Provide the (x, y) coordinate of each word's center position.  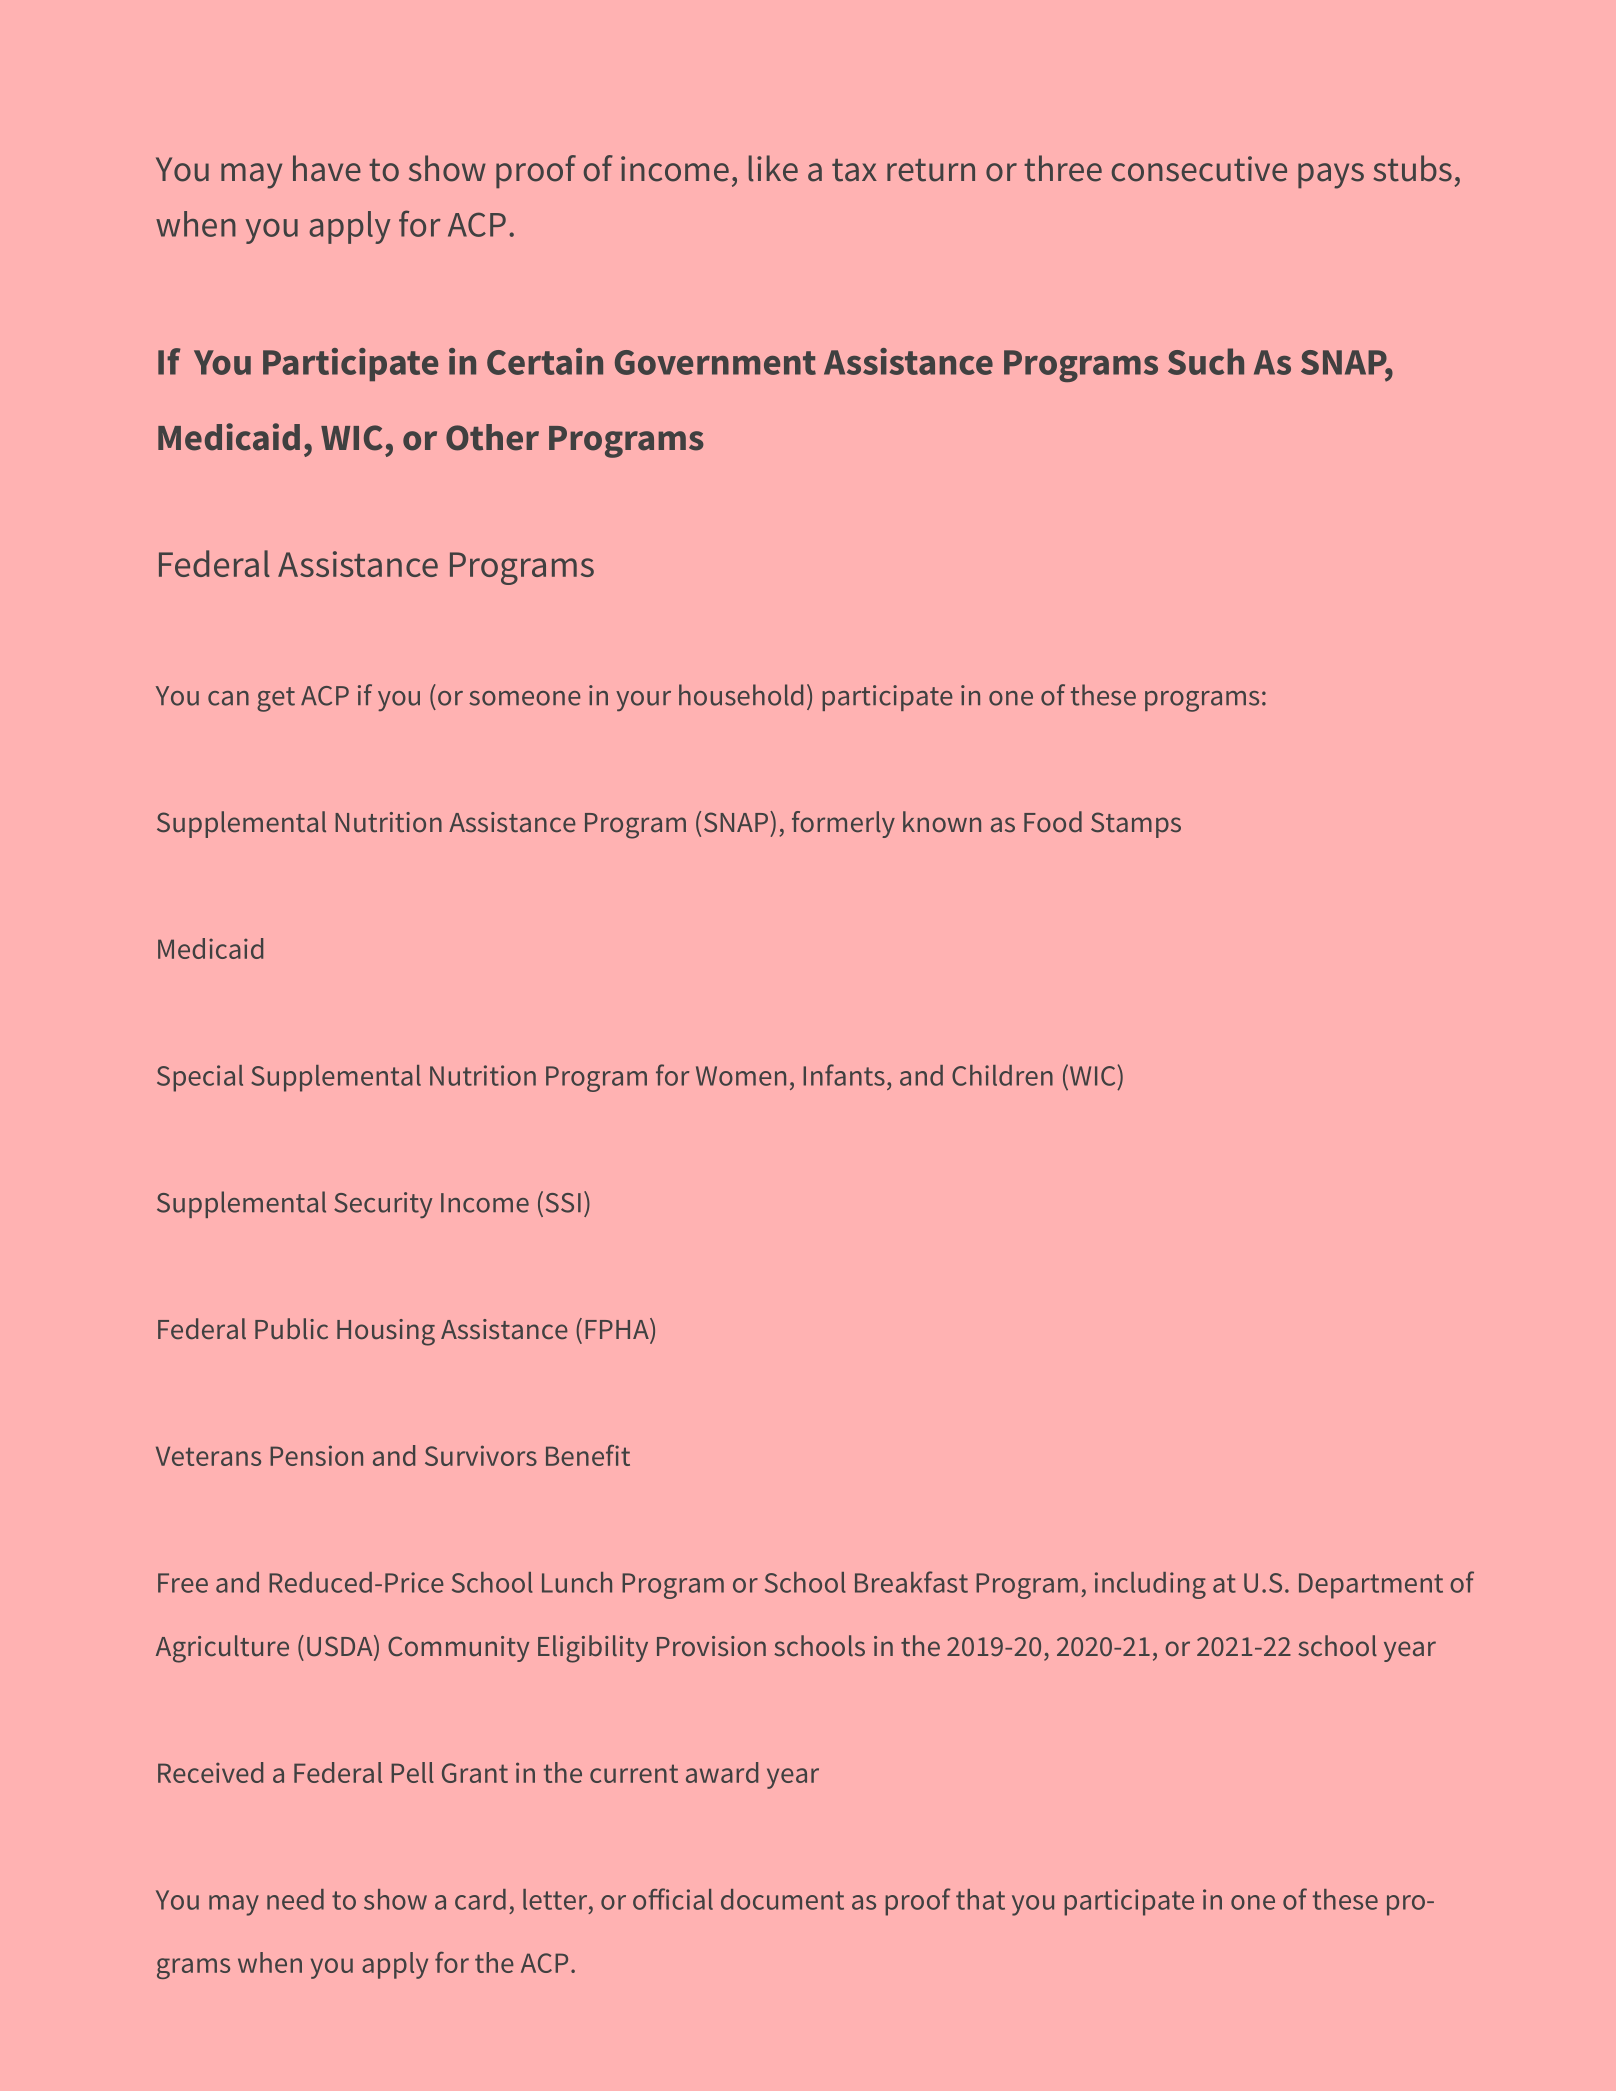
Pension (316, 1455)
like (773, 168)
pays (1331, 176)
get (276, 699)
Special (200, 1078)
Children (1002, 1075)
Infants (844, 1075)
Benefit (588, 1455)
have (327, 168)
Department (1371, 1586)
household (741, 695)
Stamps (1136, 825)
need (295, 1899)
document (782, 1899)
